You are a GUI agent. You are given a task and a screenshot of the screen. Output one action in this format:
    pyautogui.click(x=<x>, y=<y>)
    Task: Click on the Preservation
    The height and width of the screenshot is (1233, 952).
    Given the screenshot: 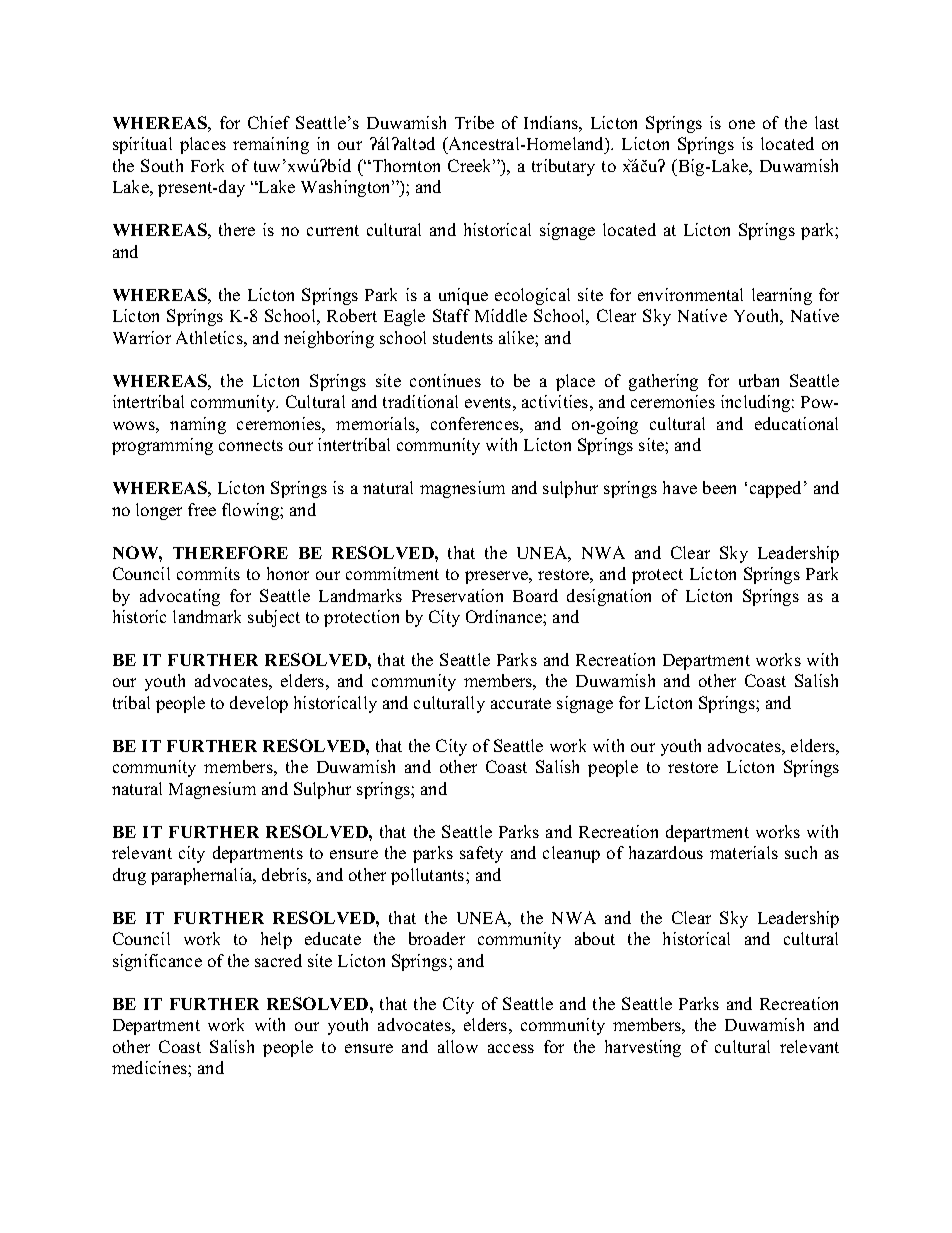 What is the action you would take?
    pyautogui.click(x=457, y=595)
